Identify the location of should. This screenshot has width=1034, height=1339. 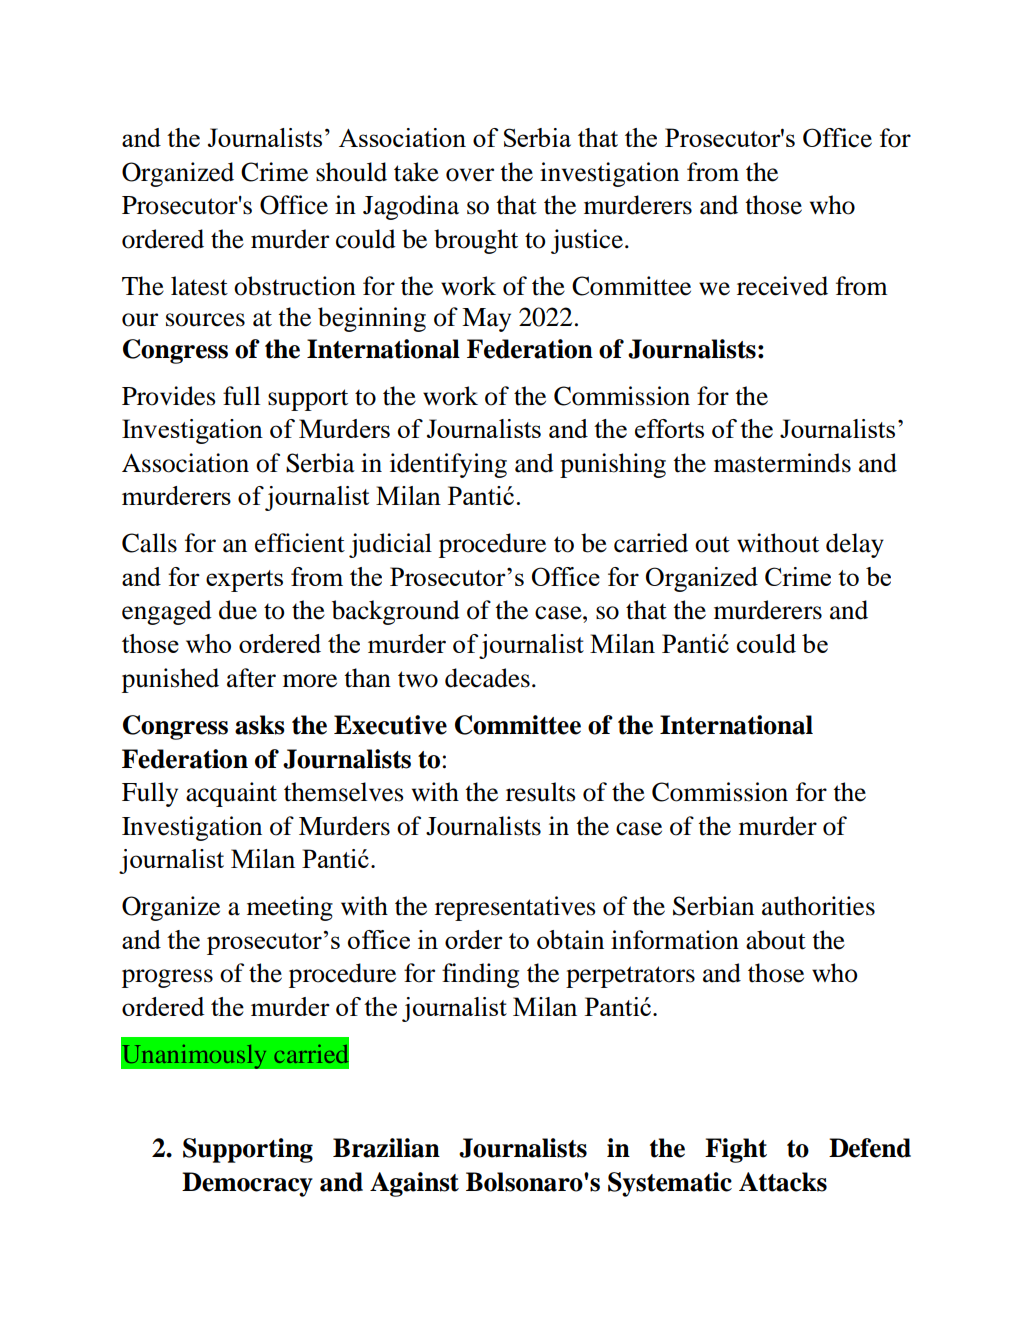
(351, 172).
